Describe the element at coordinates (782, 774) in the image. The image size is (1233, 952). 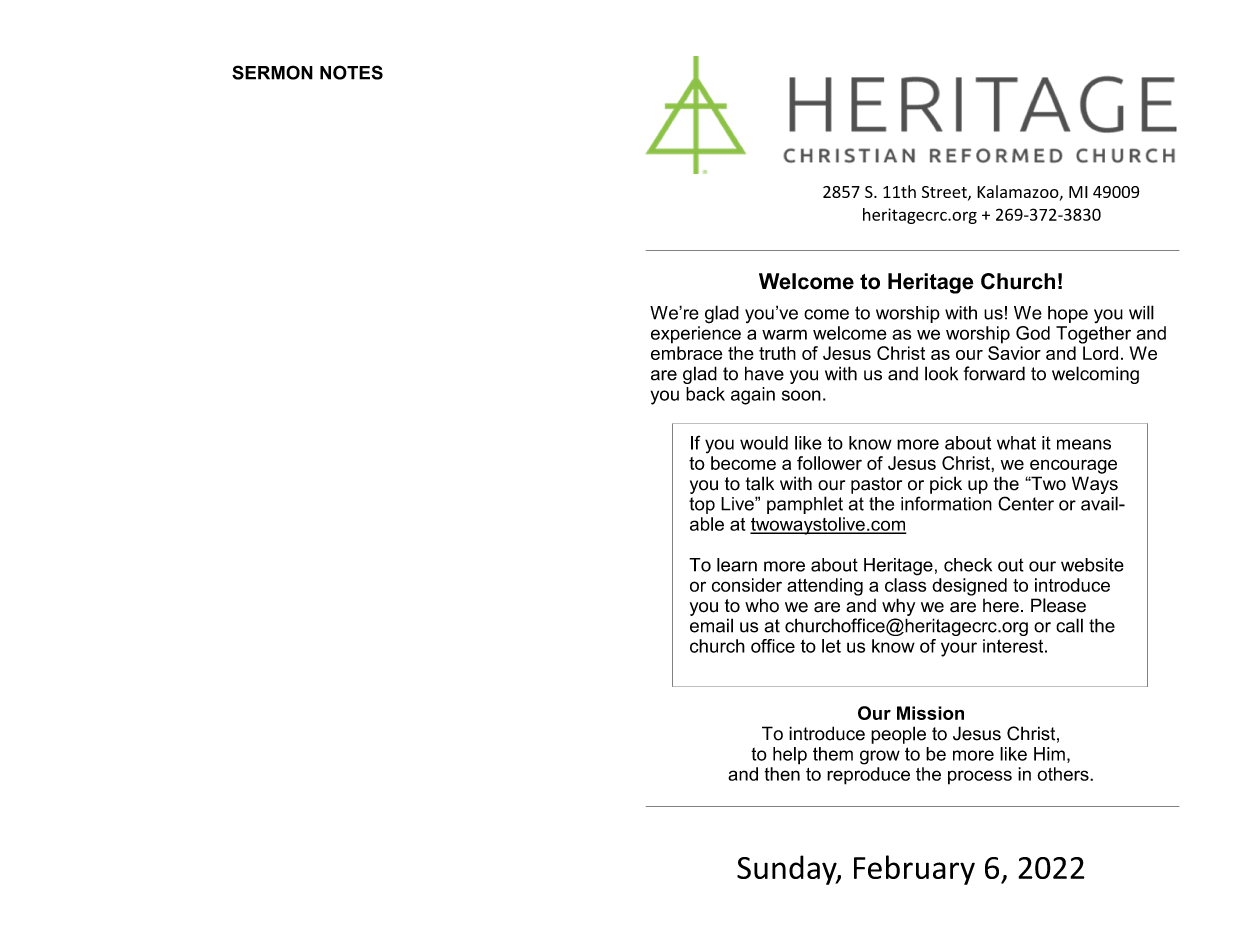
I see `then` at that location.
